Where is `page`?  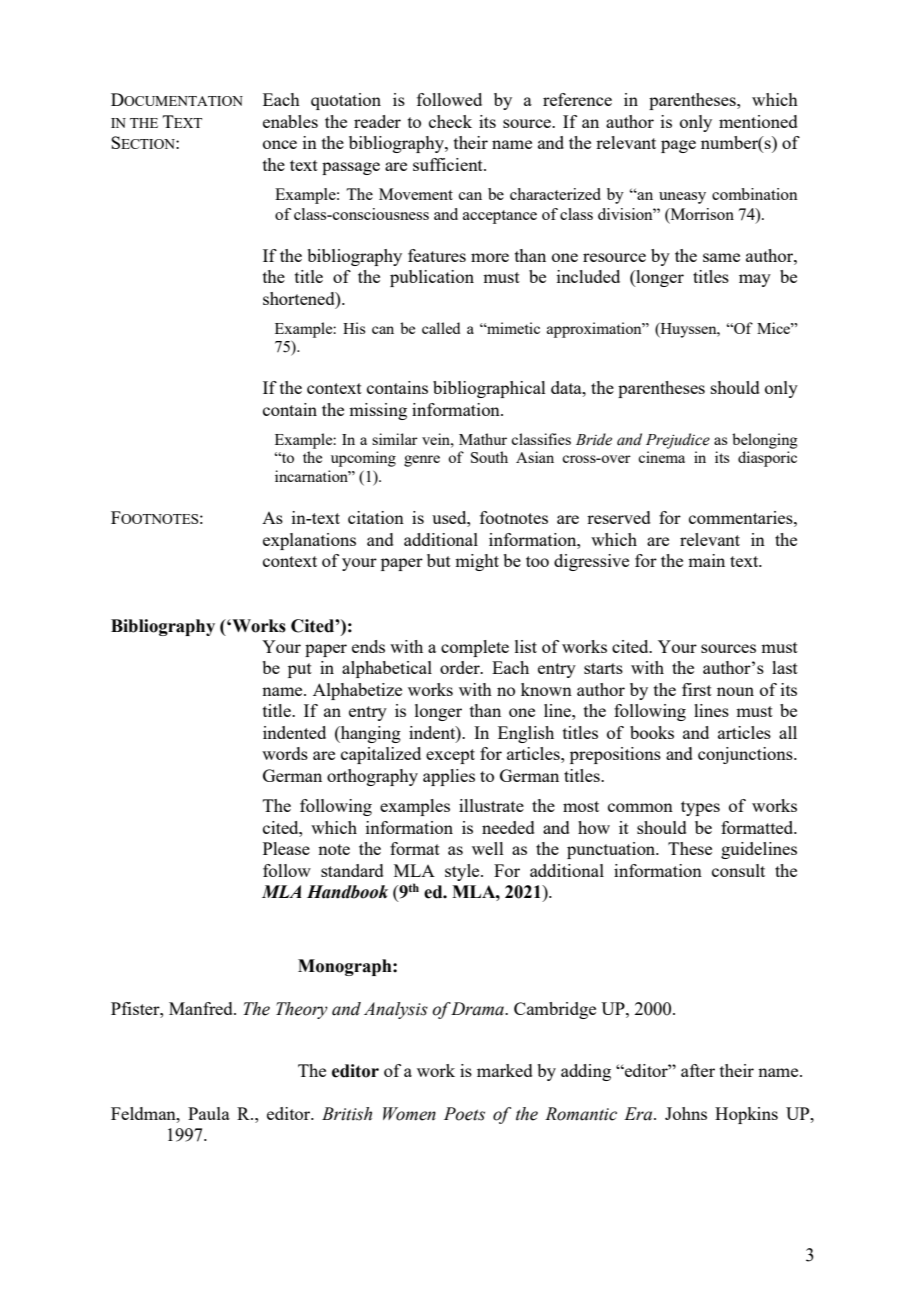 page is located at coordinates (678, 146).
